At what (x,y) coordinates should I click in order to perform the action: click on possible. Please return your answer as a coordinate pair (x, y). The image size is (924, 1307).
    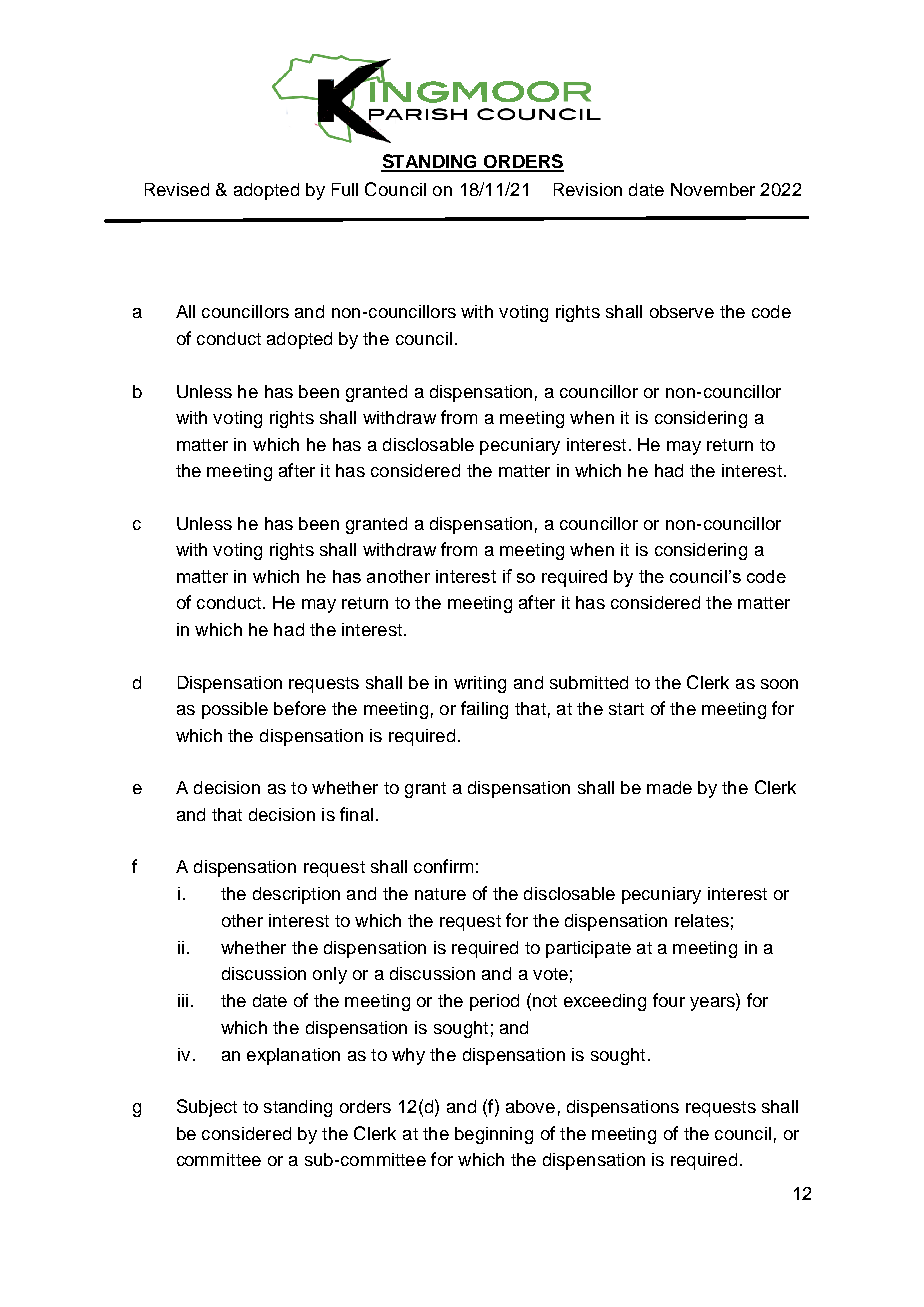
    Looking at the image, I should click on (235, 710).
